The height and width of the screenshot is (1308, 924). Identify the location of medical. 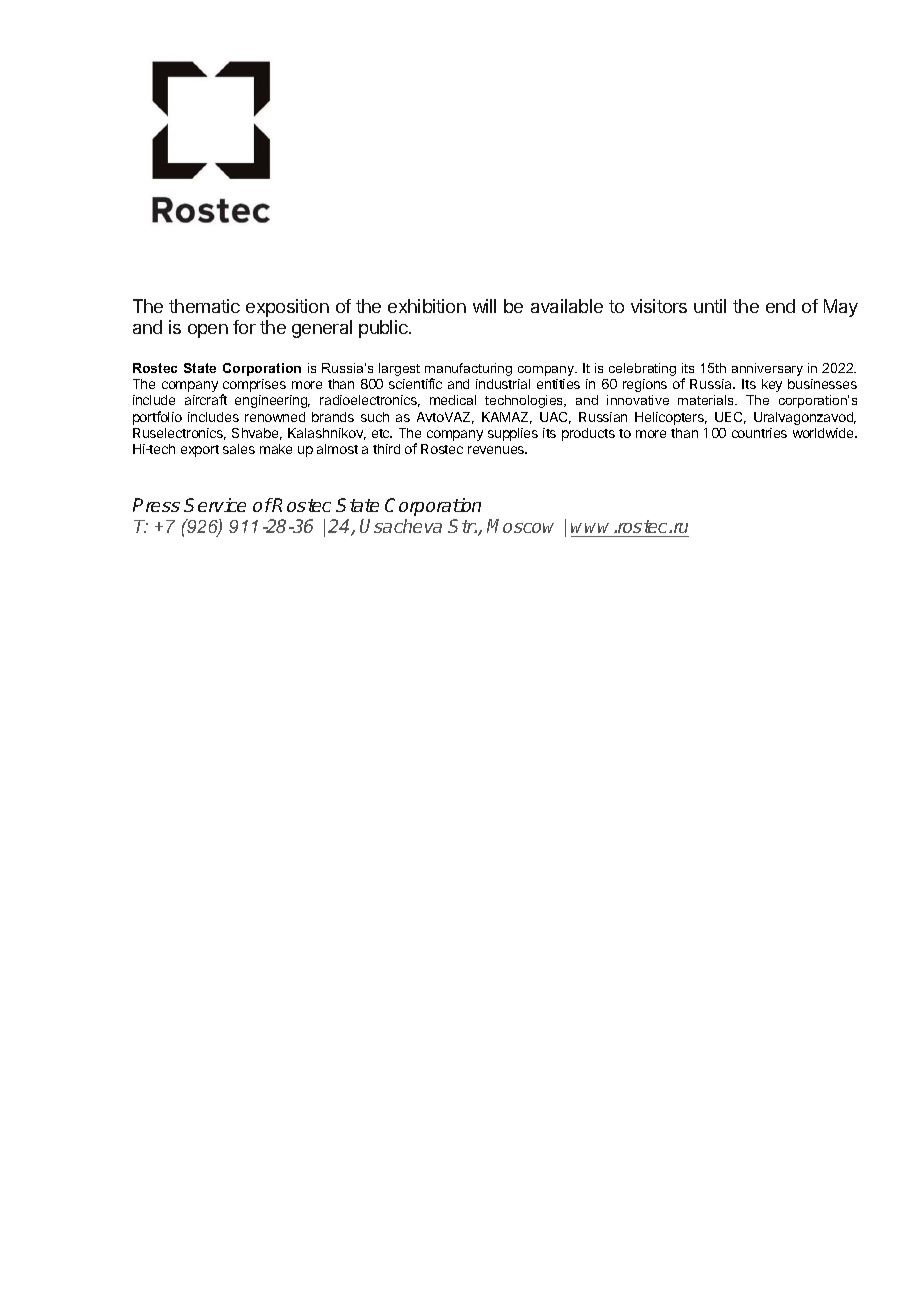
(453, 400).
